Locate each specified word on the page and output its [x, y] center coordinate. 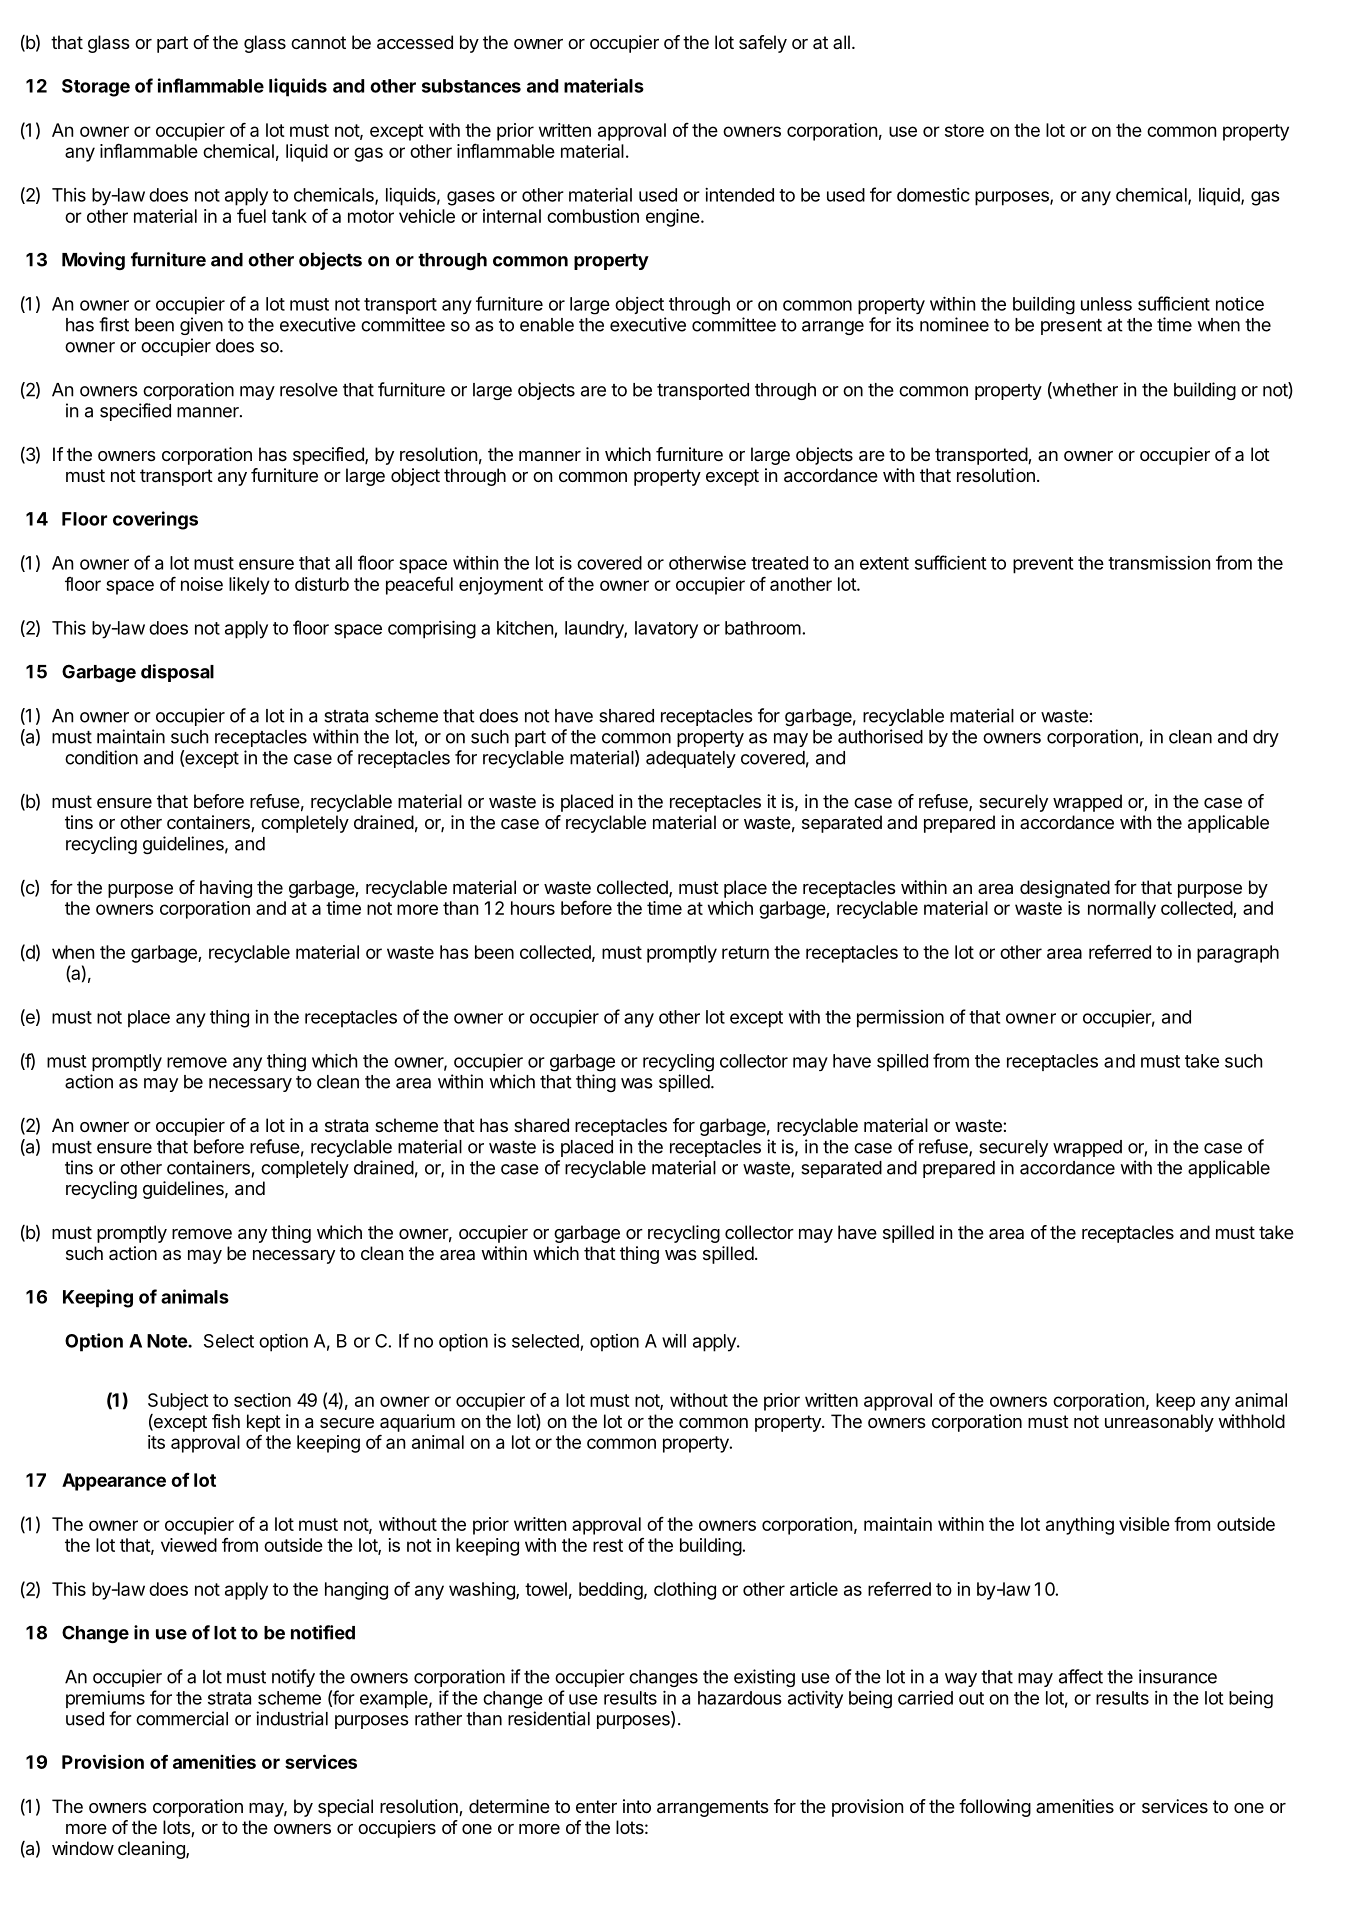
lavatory [666, 630]
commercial [182, 1718]
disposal [177, 673]
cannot [318, 42]
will [674, 1341]
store [964, 130]
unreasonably [1159, 1423]
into [637, 1806]
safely [763, 44]
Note [168, 1341]
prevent [1043, 565]
